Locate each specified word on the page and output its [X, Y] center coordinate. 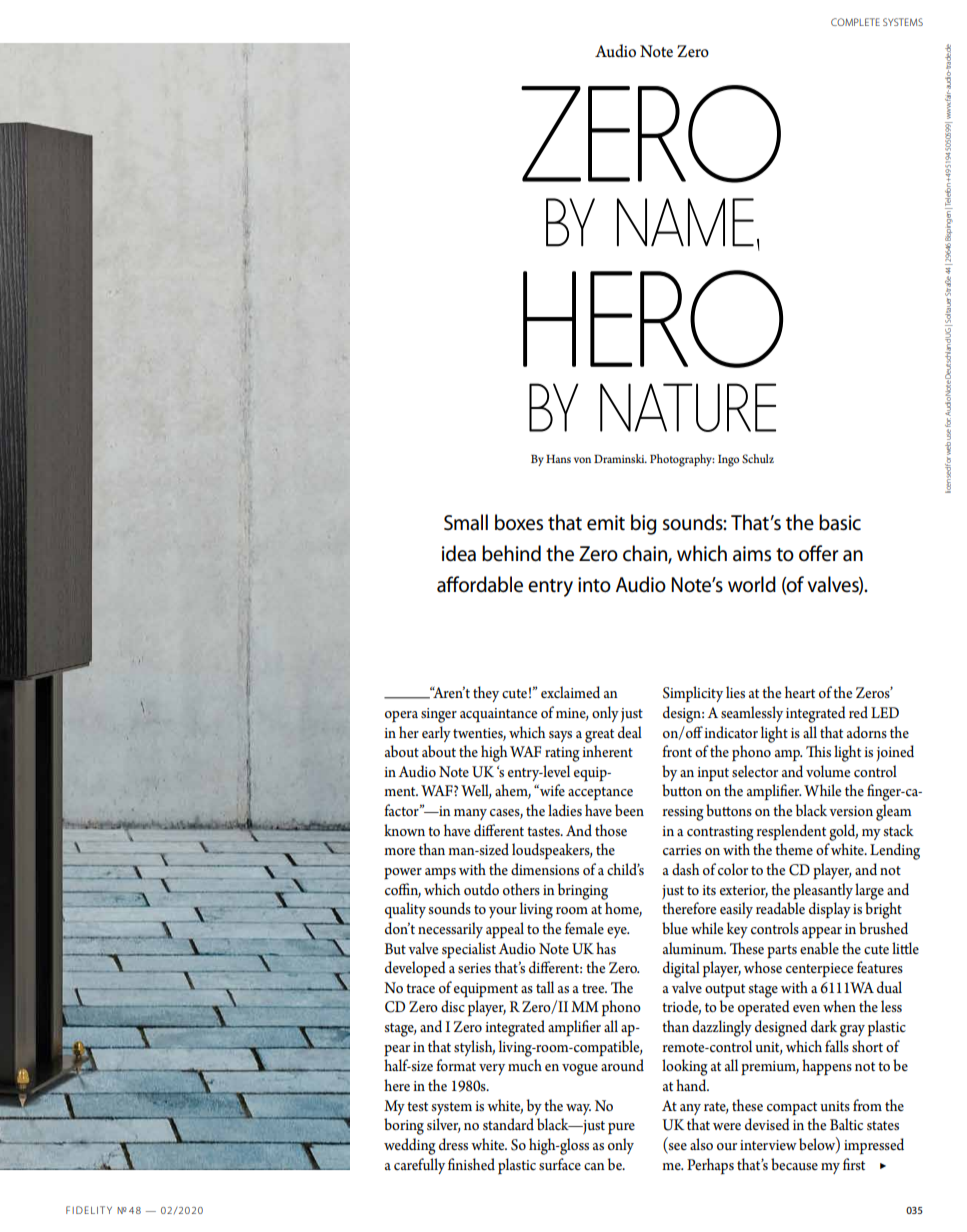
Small [466, 522]
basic [840, 522]
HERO [653, 319]
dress [453, 1144]
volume [828, 771]
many [470, 814]
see [677, 1148]
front [677, 751]
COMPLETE [855, 22]
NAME [685, 222]
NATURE [688, 407]
